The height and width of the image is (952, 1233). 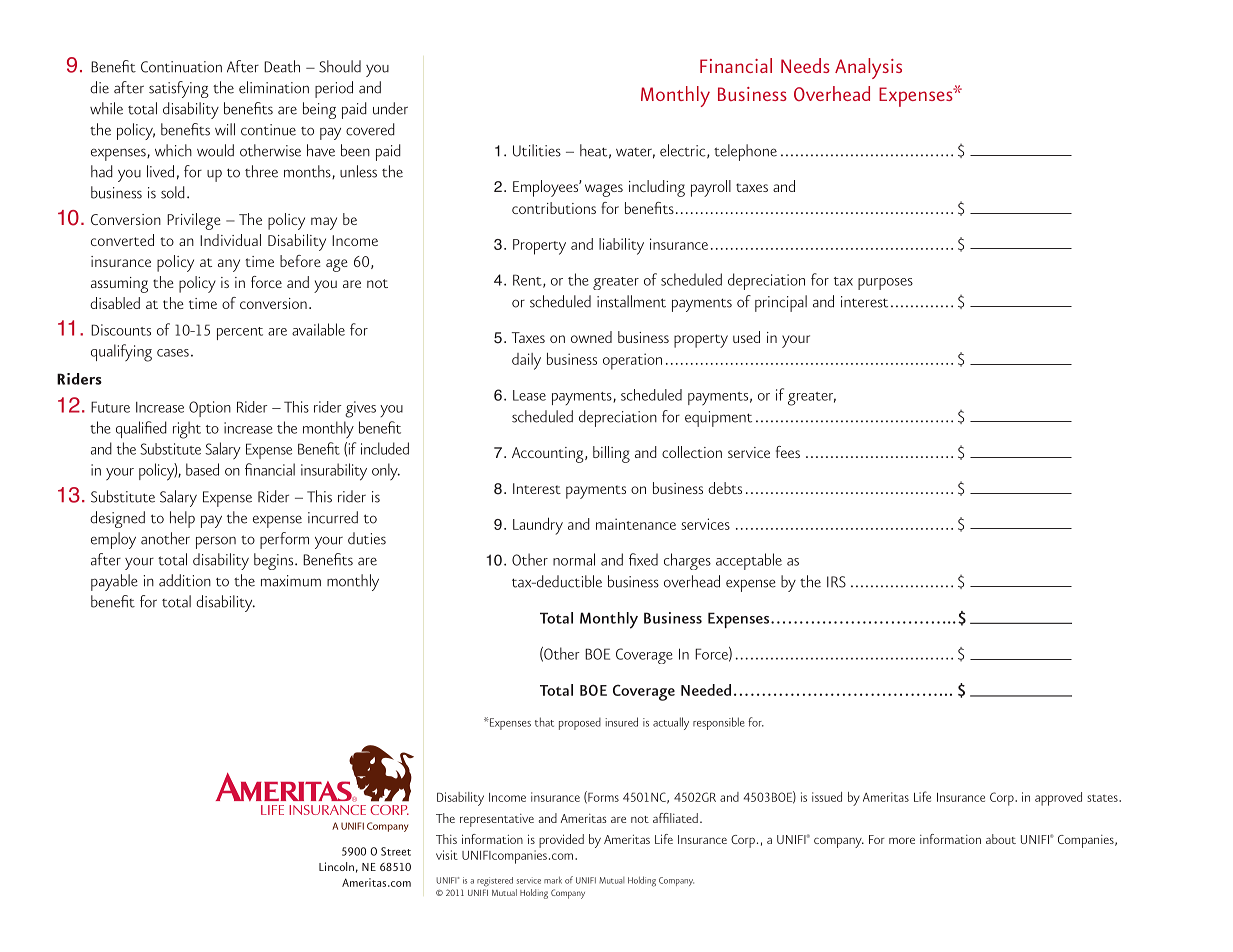 I want to click on Analysis, so click(x=868, y=68).
